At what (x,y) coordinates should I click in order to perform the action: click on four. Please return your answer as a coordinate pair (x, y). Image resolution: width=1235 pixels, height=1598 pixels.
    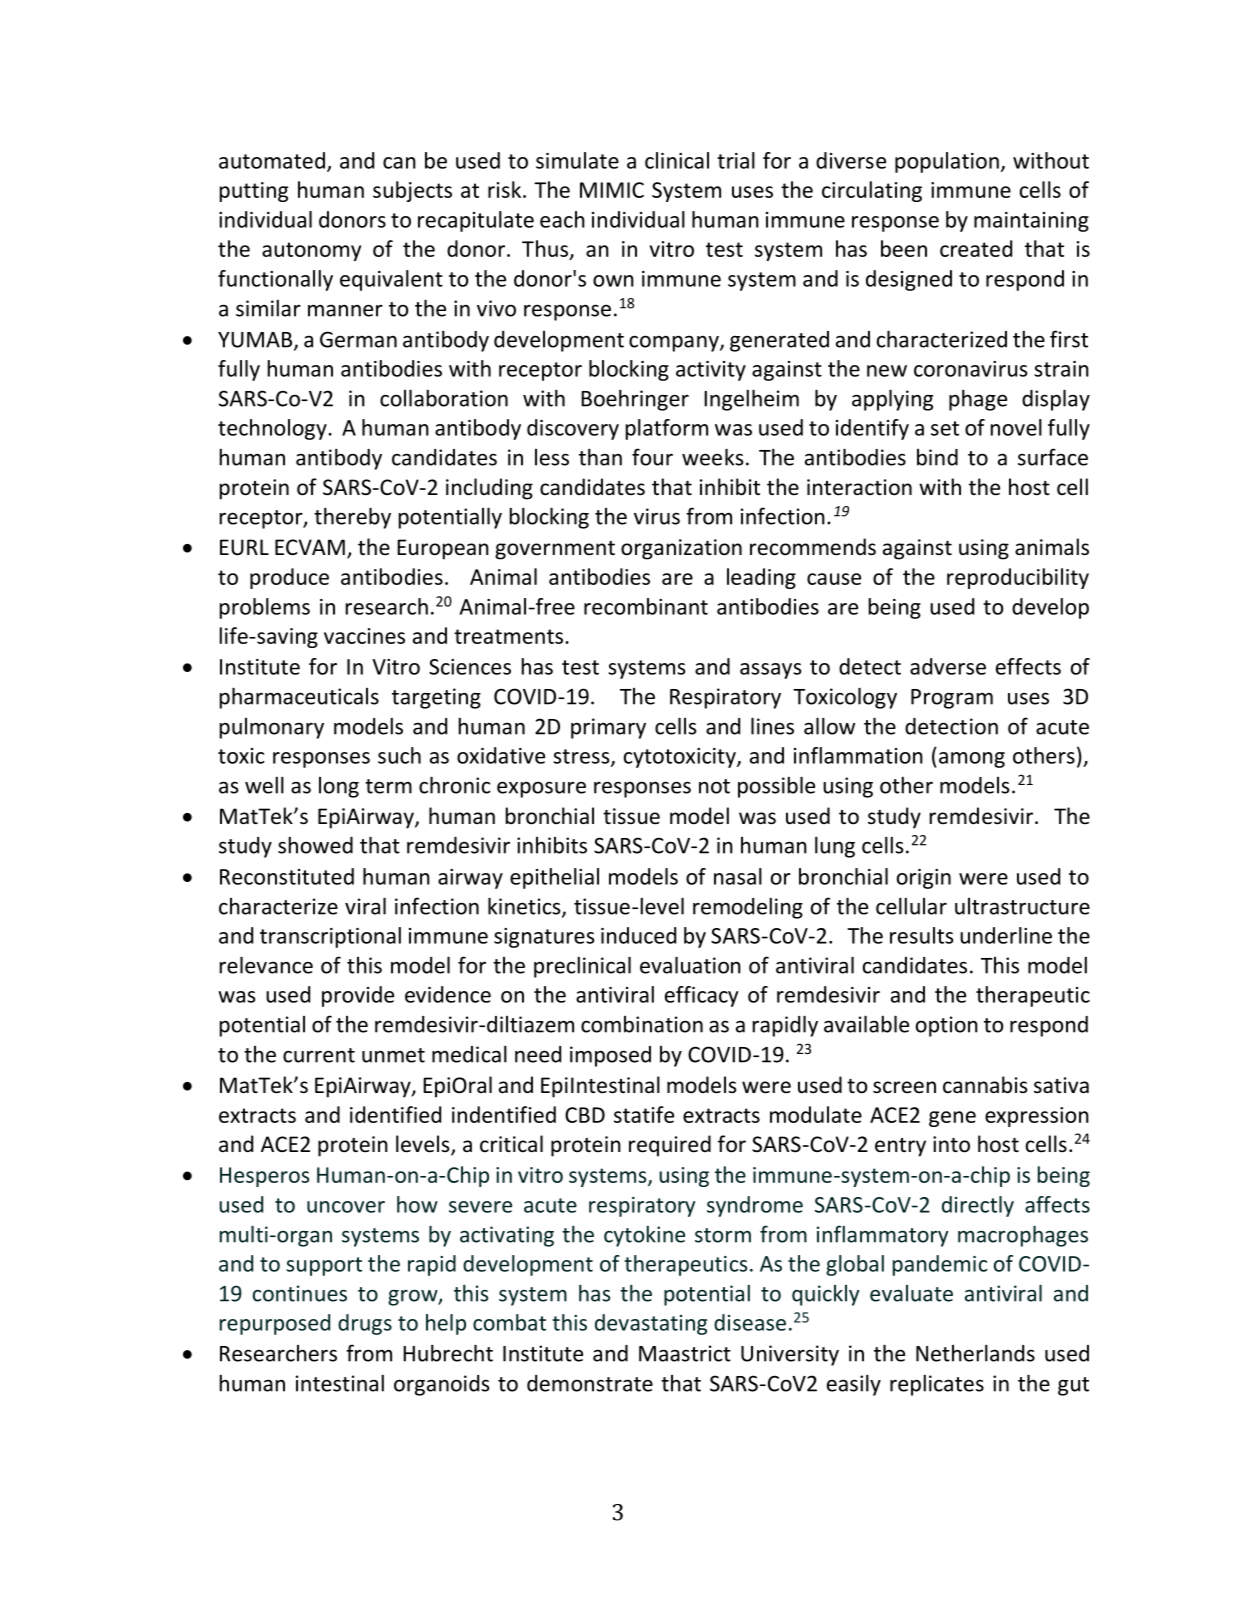
    Looking at the image, I should click on (652, 457).
